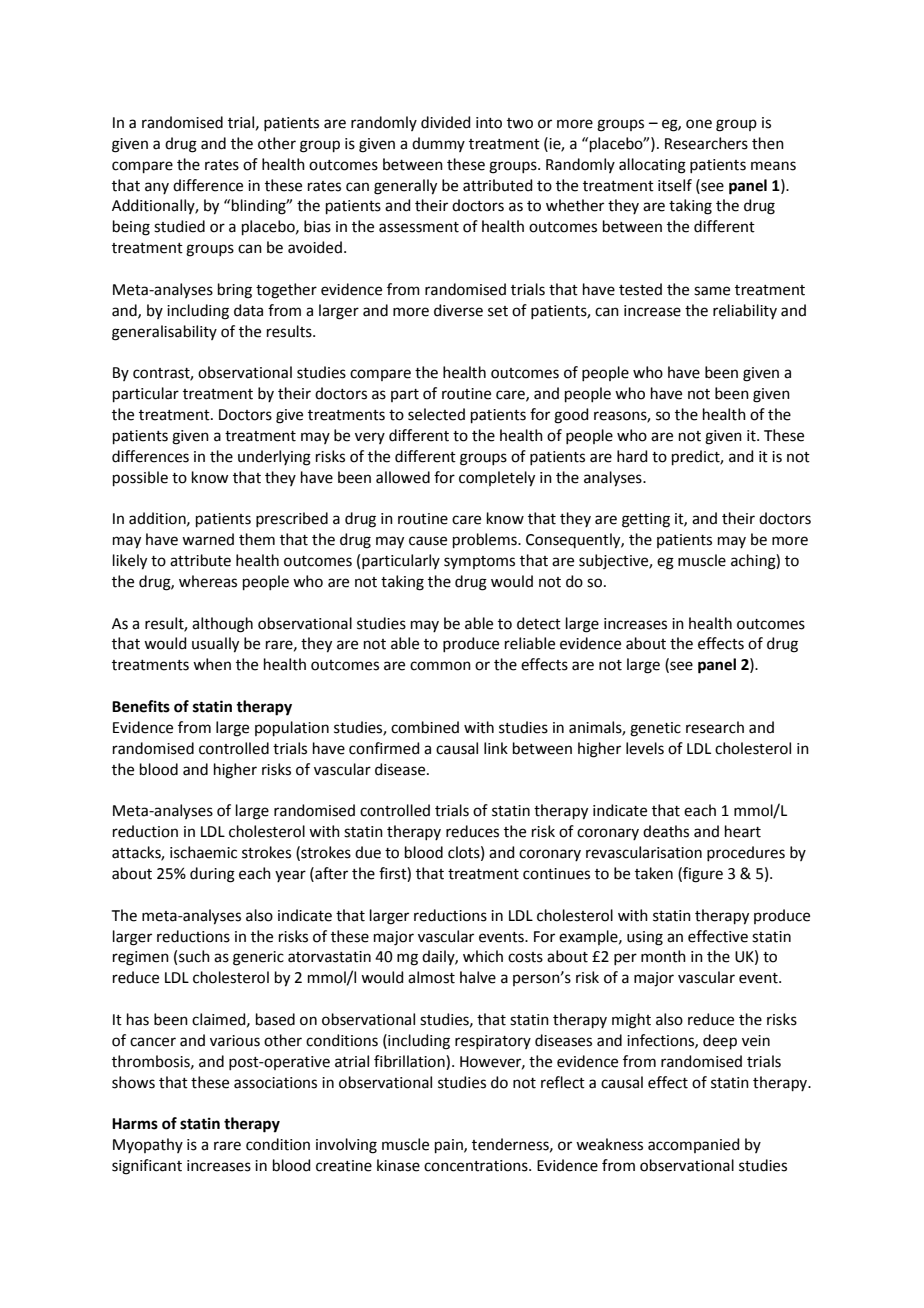 This page has height=1308, width=924. I want to click on during, so click(212, 875).
